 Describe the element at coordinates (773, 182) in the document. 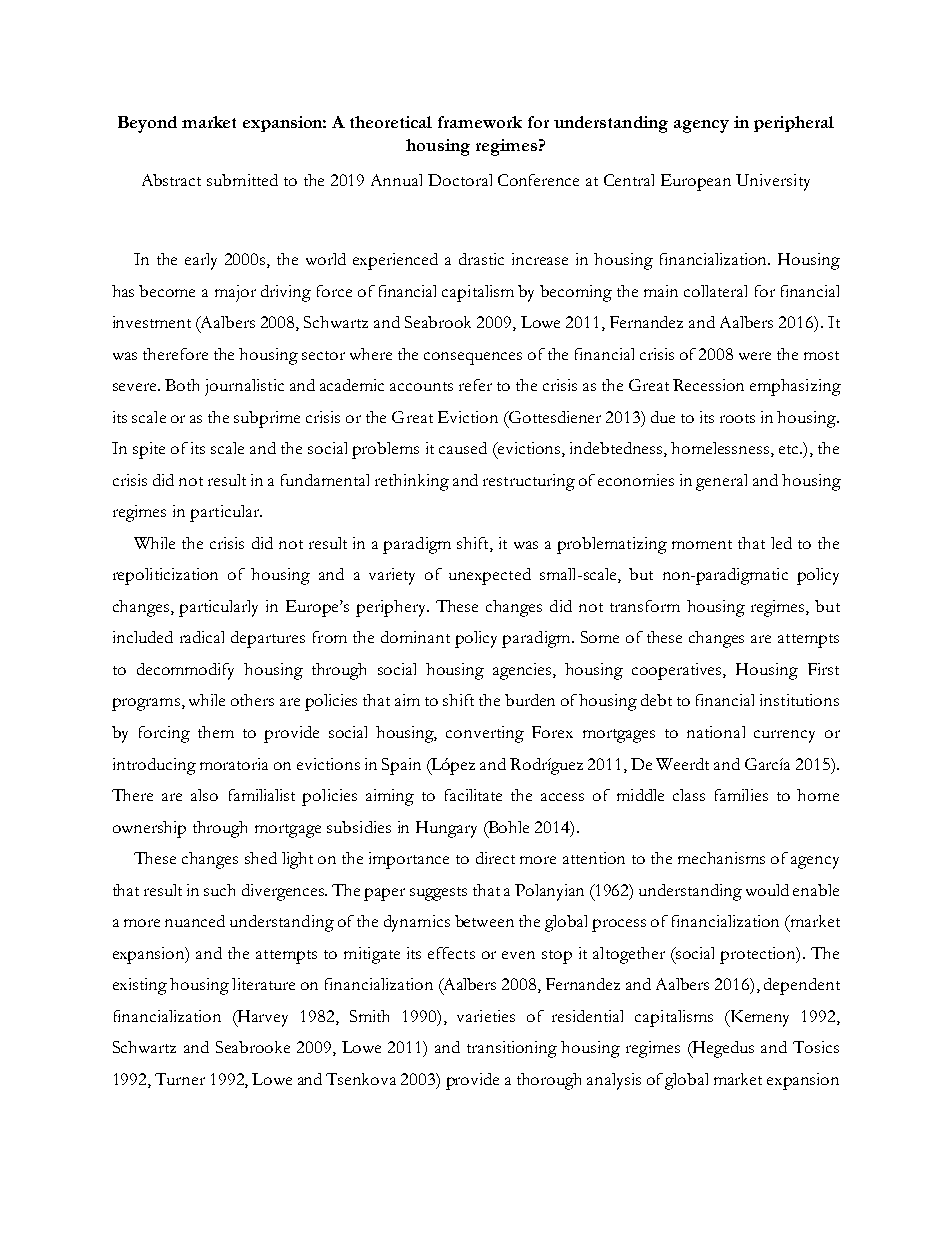

I see `University` at that location.
